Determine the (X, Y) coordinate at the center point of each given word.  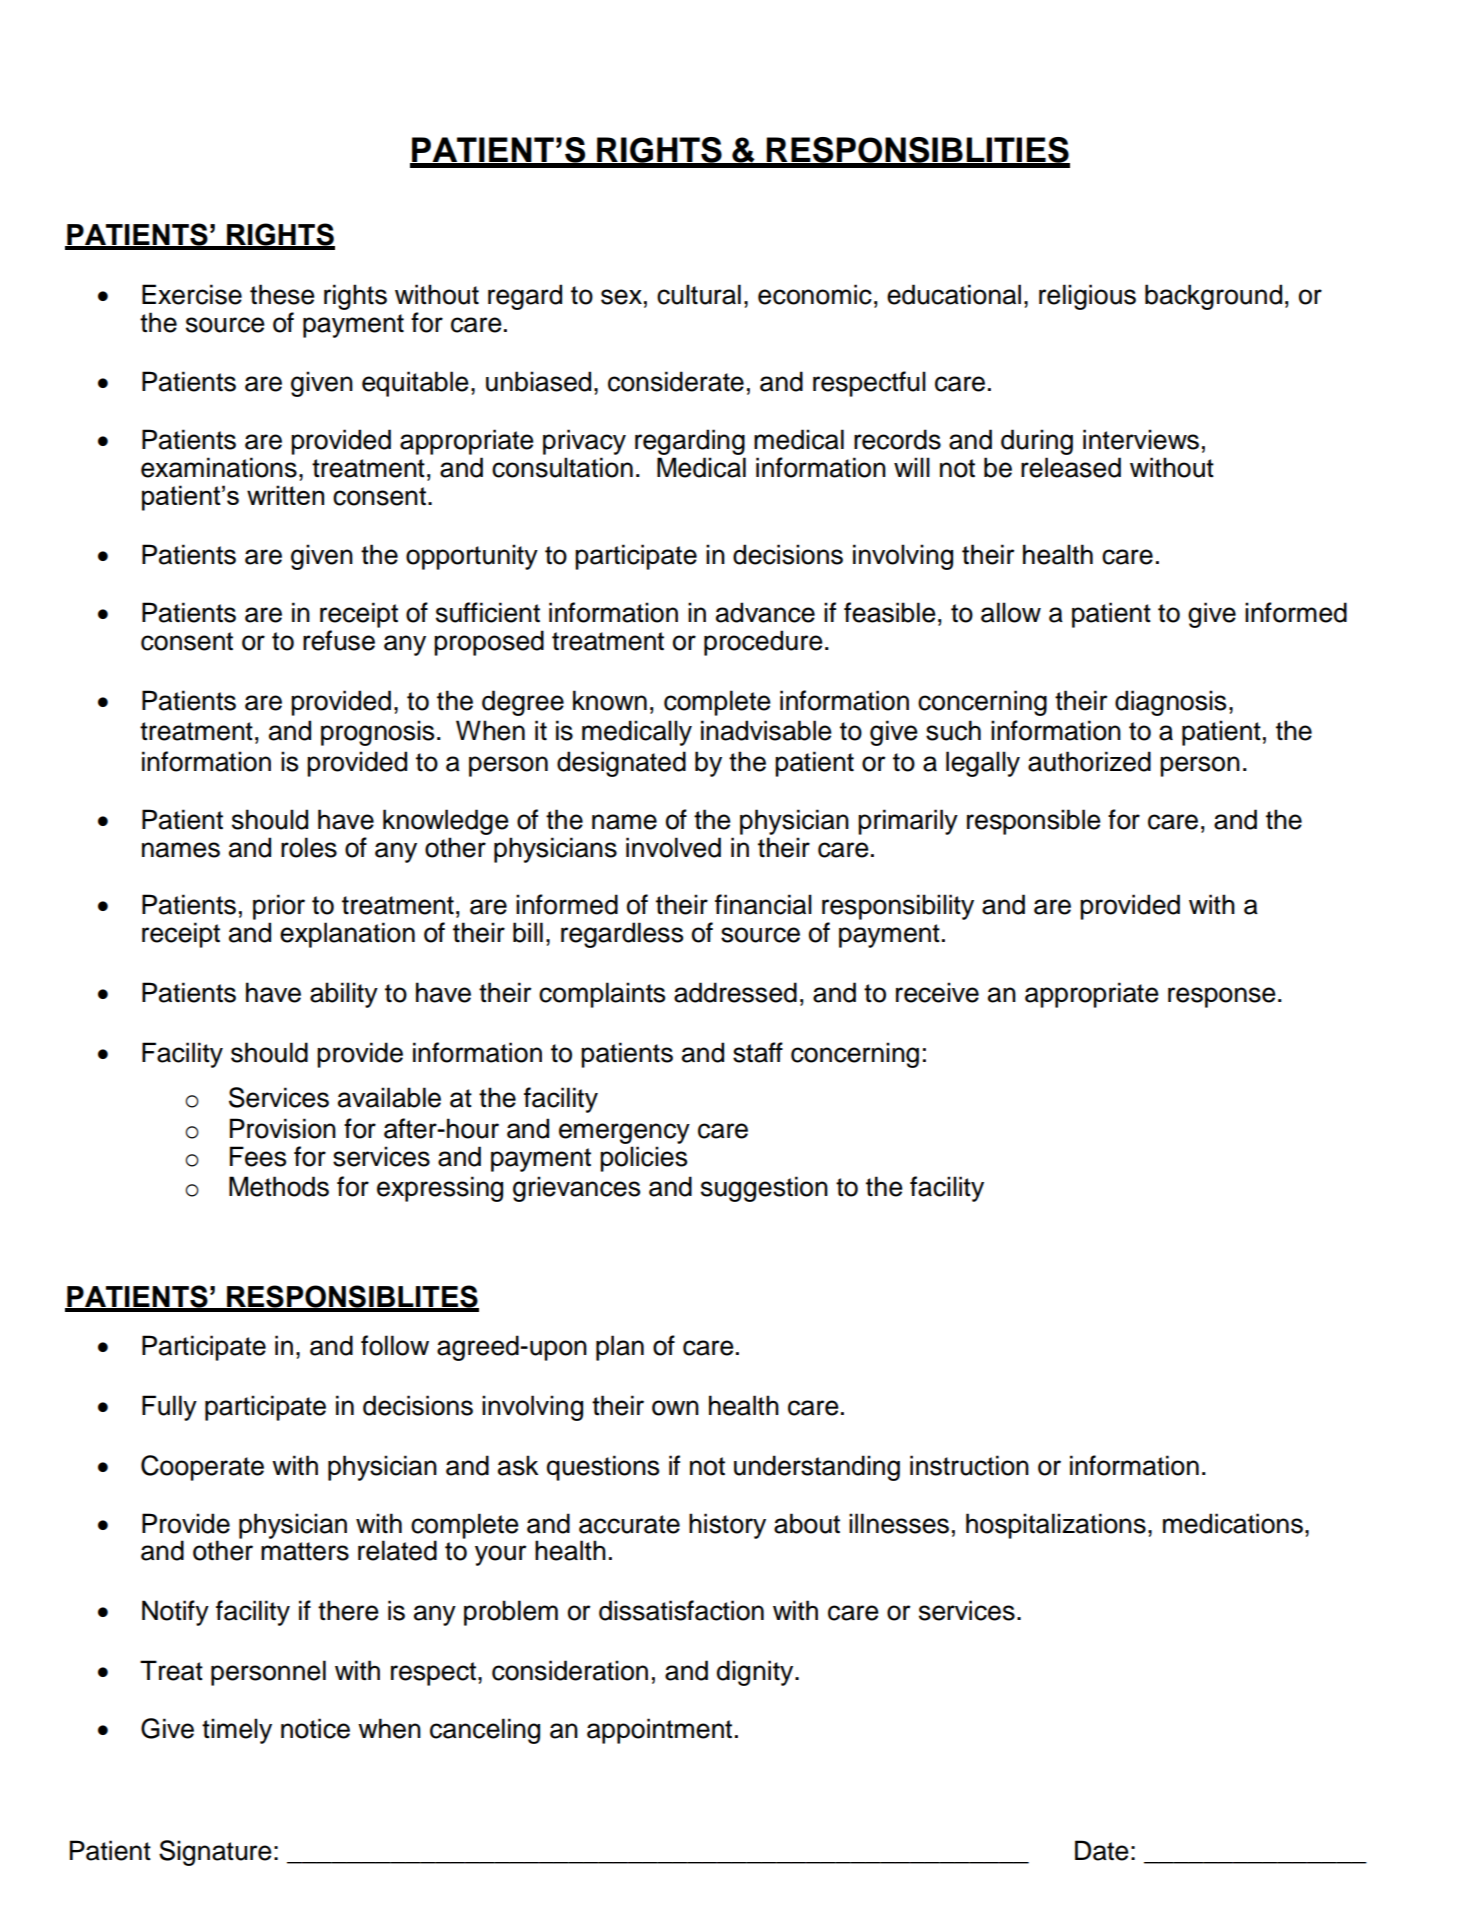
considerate (676, 381)
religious (1087, 297)
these (282, 294)
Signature (215, 1853)
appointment (659, 1731)
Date (1102, 1850)
